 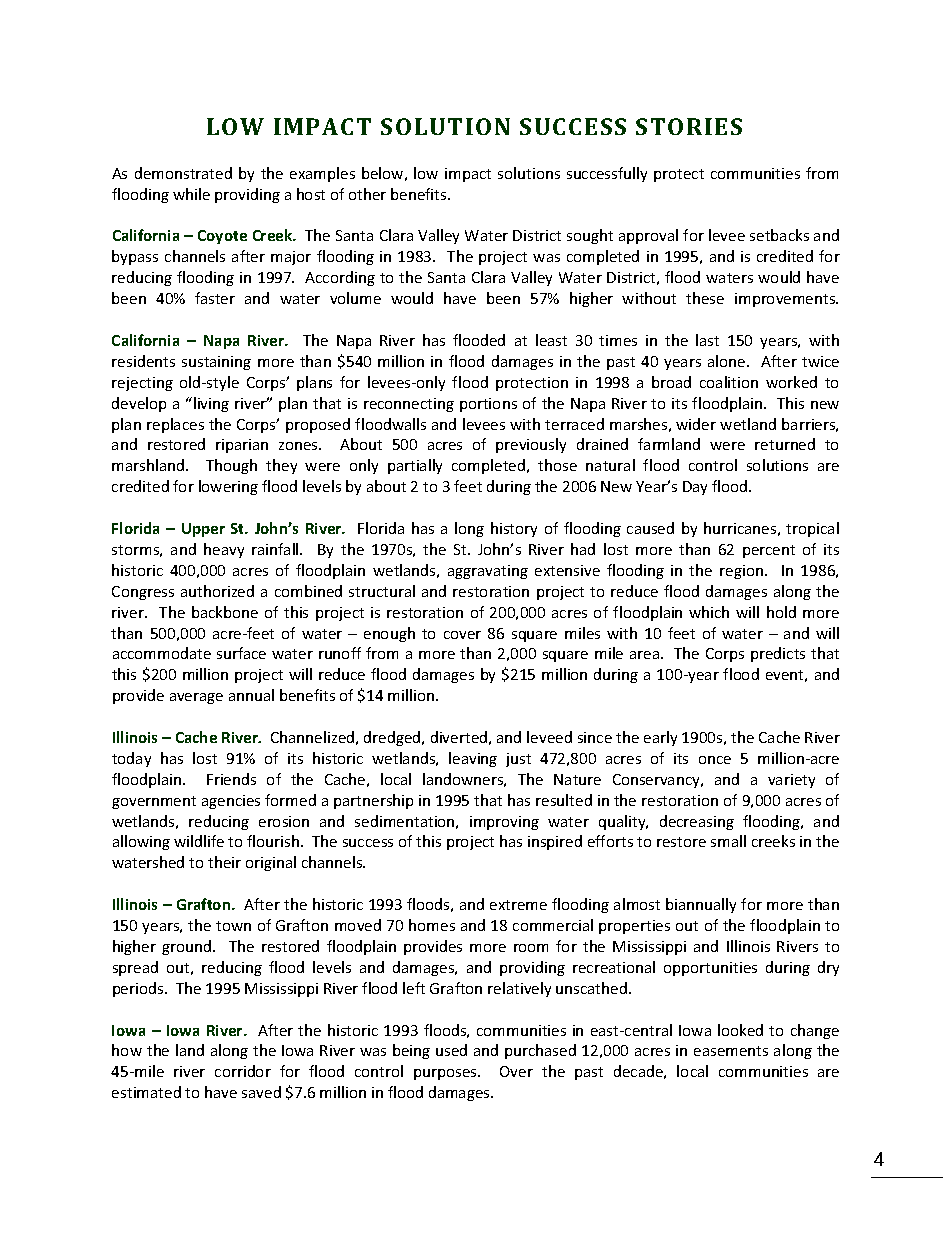 What do you see at coordinates (183, 173) in the page?
I see `demonstrated` at bounding box center [183, 173].
